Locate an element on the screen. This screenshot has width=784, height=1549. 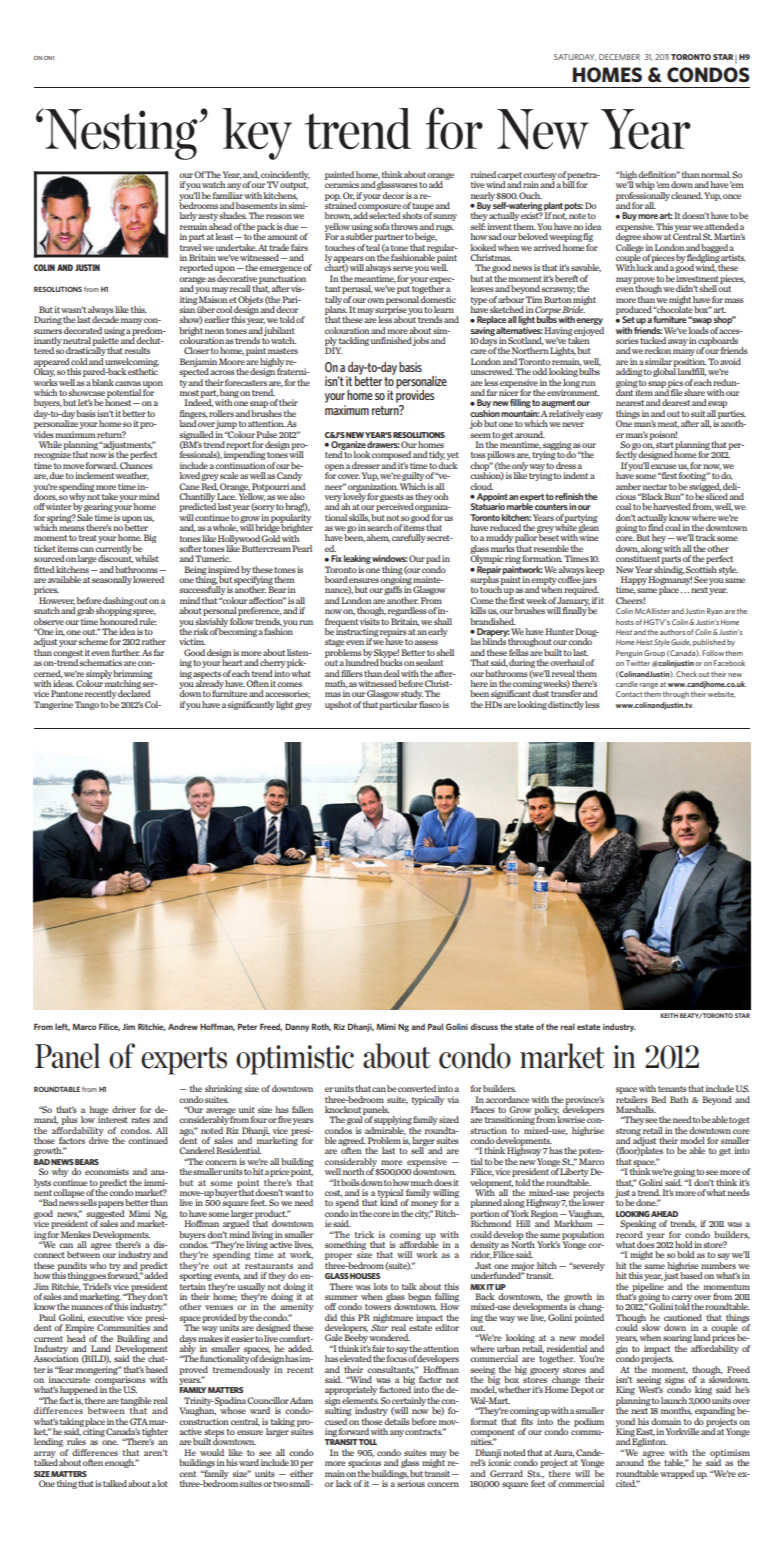
meat is located at coordinates (668, 424).
